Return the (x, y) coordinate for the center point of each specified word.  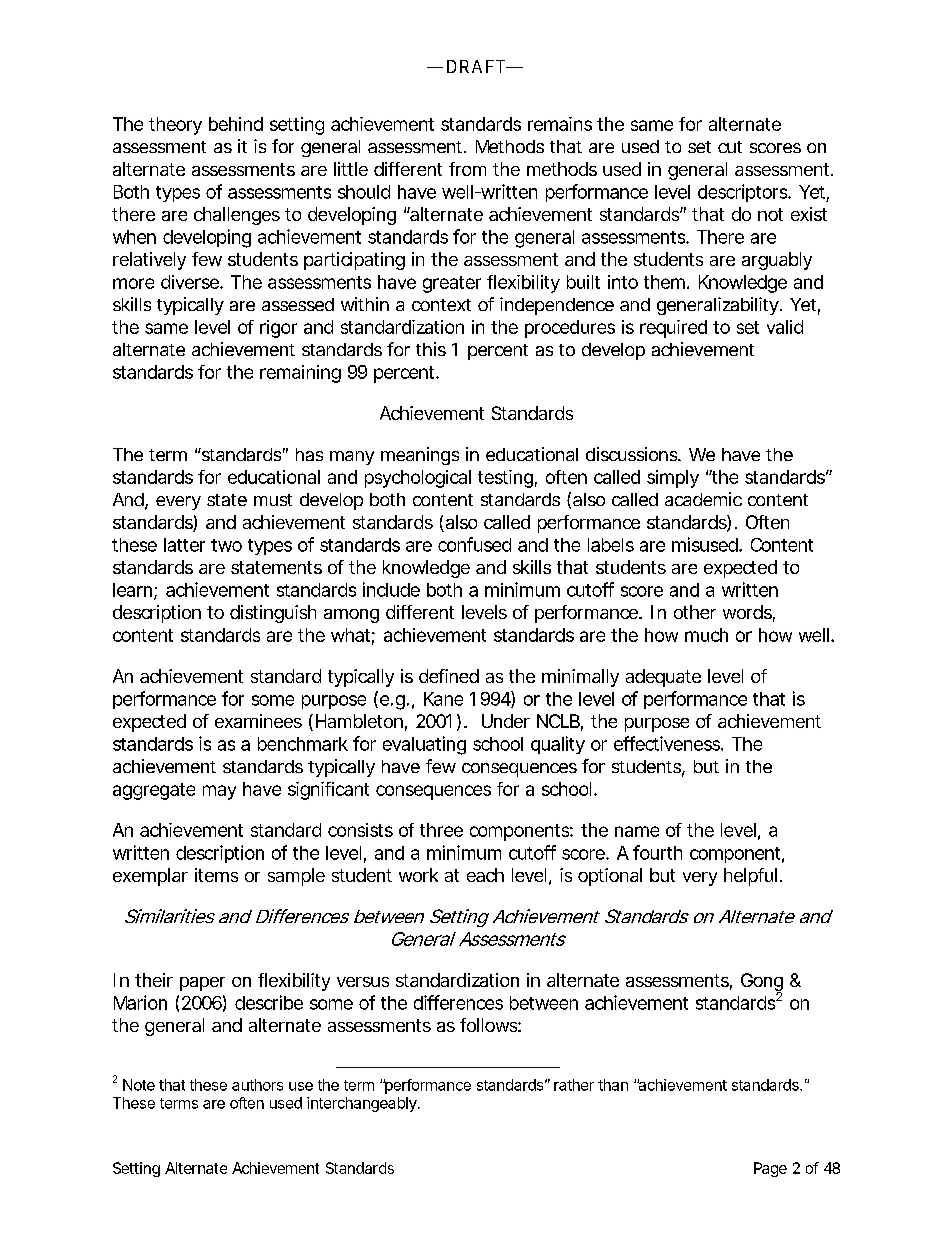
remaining (300, 374)
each (485, 875)
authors (257, 1085)
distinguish (273, 614)
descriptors (744, 193)
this (431, 349)
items (216, 875)
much (706, 635)
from (467, 169)
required (673, 329)
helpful (750, 877)
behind (236, 124)
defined (449, 676)
